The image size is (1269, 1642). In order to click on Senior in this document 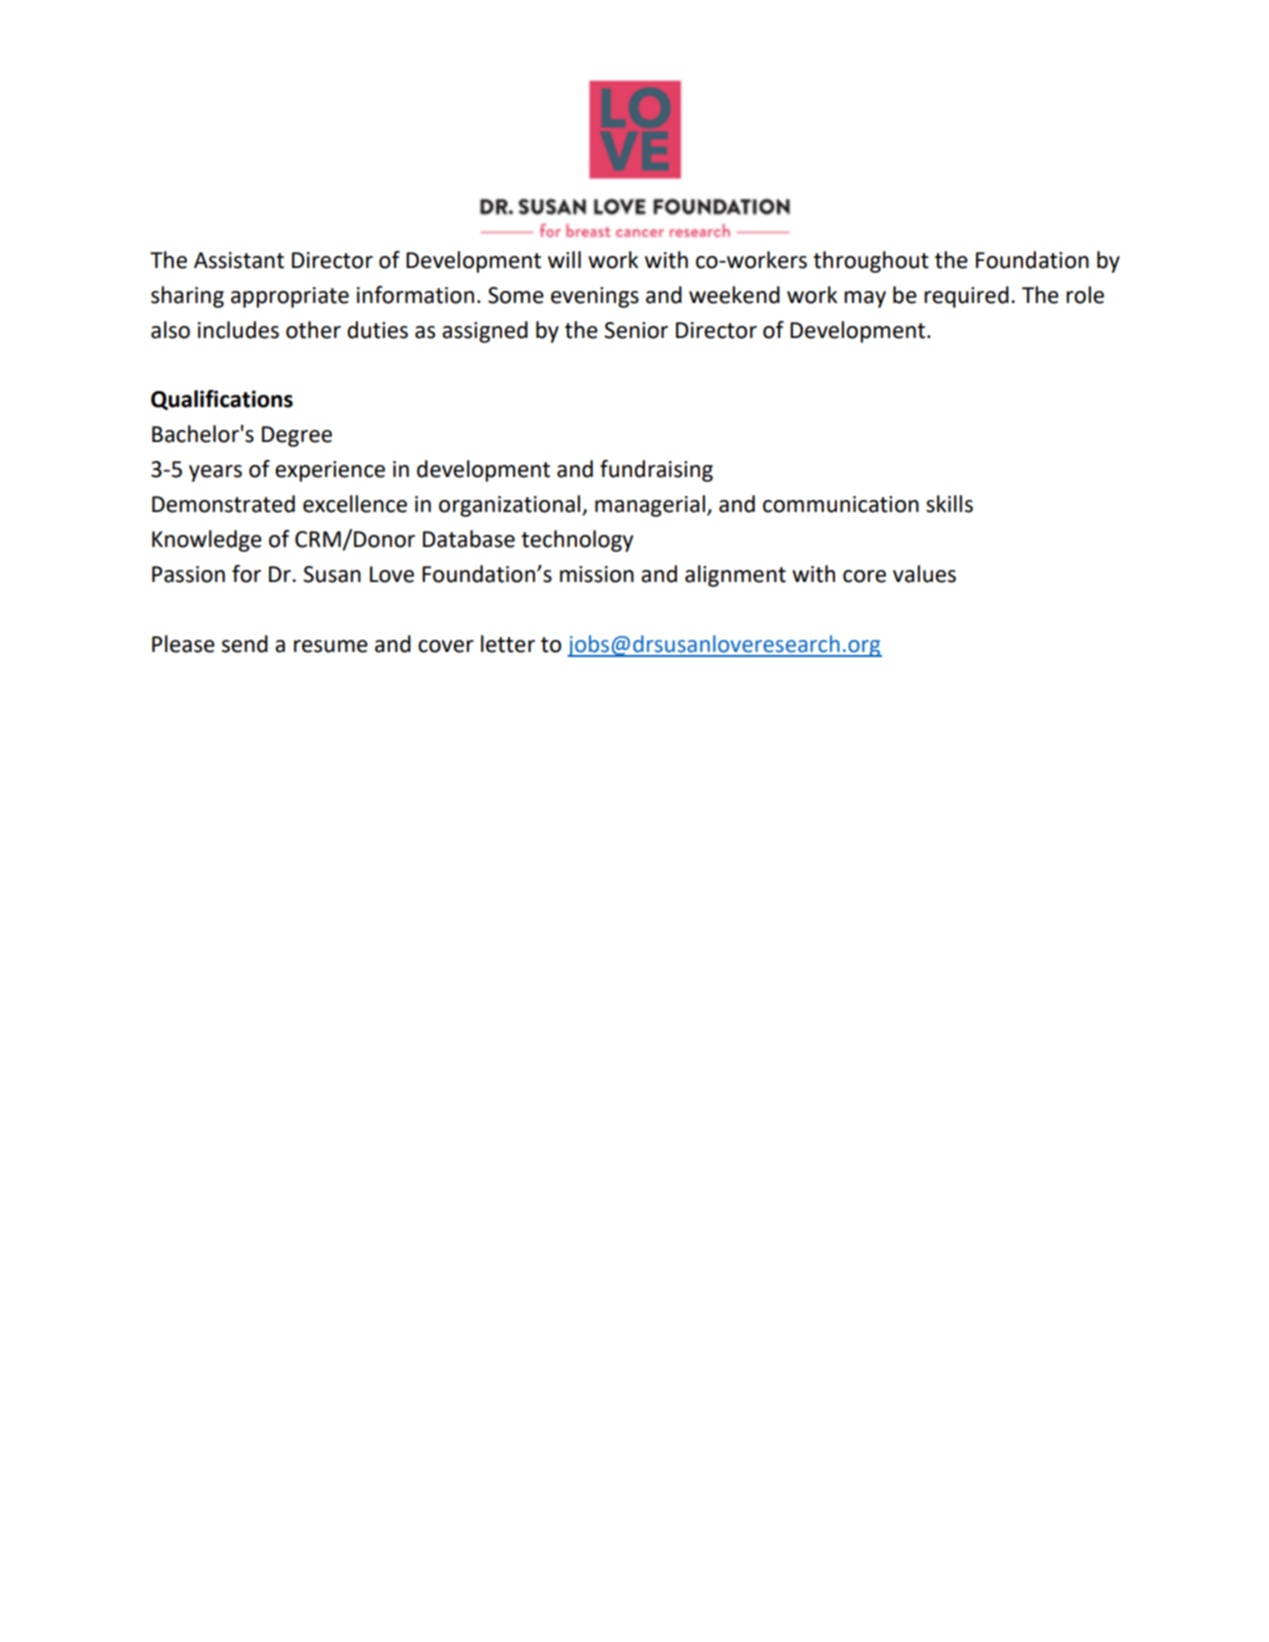, I will do `click(636, 330)`.
